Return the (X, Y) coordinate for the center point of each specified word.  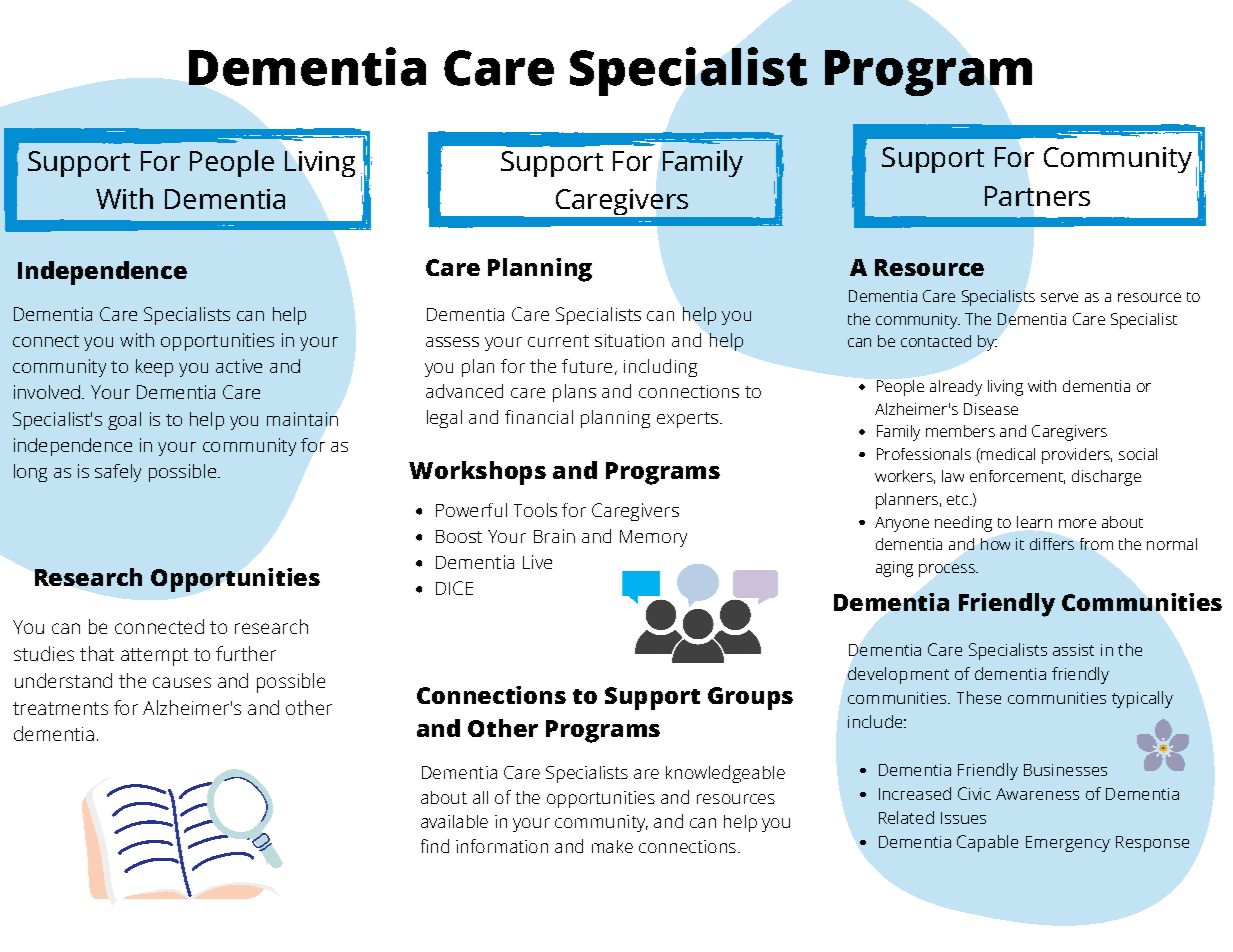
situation (629, 340)
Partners (1037, 196)
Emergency (1068, 844)
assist (1073, 650)
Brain (554, 536)
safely (118, 473)
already (956, 388)
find (435, 846)
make (612, 846)
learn (1034, 522)
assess (452, 342)
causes (182, 682)
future (587, 366)
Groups (750, 698)
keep (154, 368)
